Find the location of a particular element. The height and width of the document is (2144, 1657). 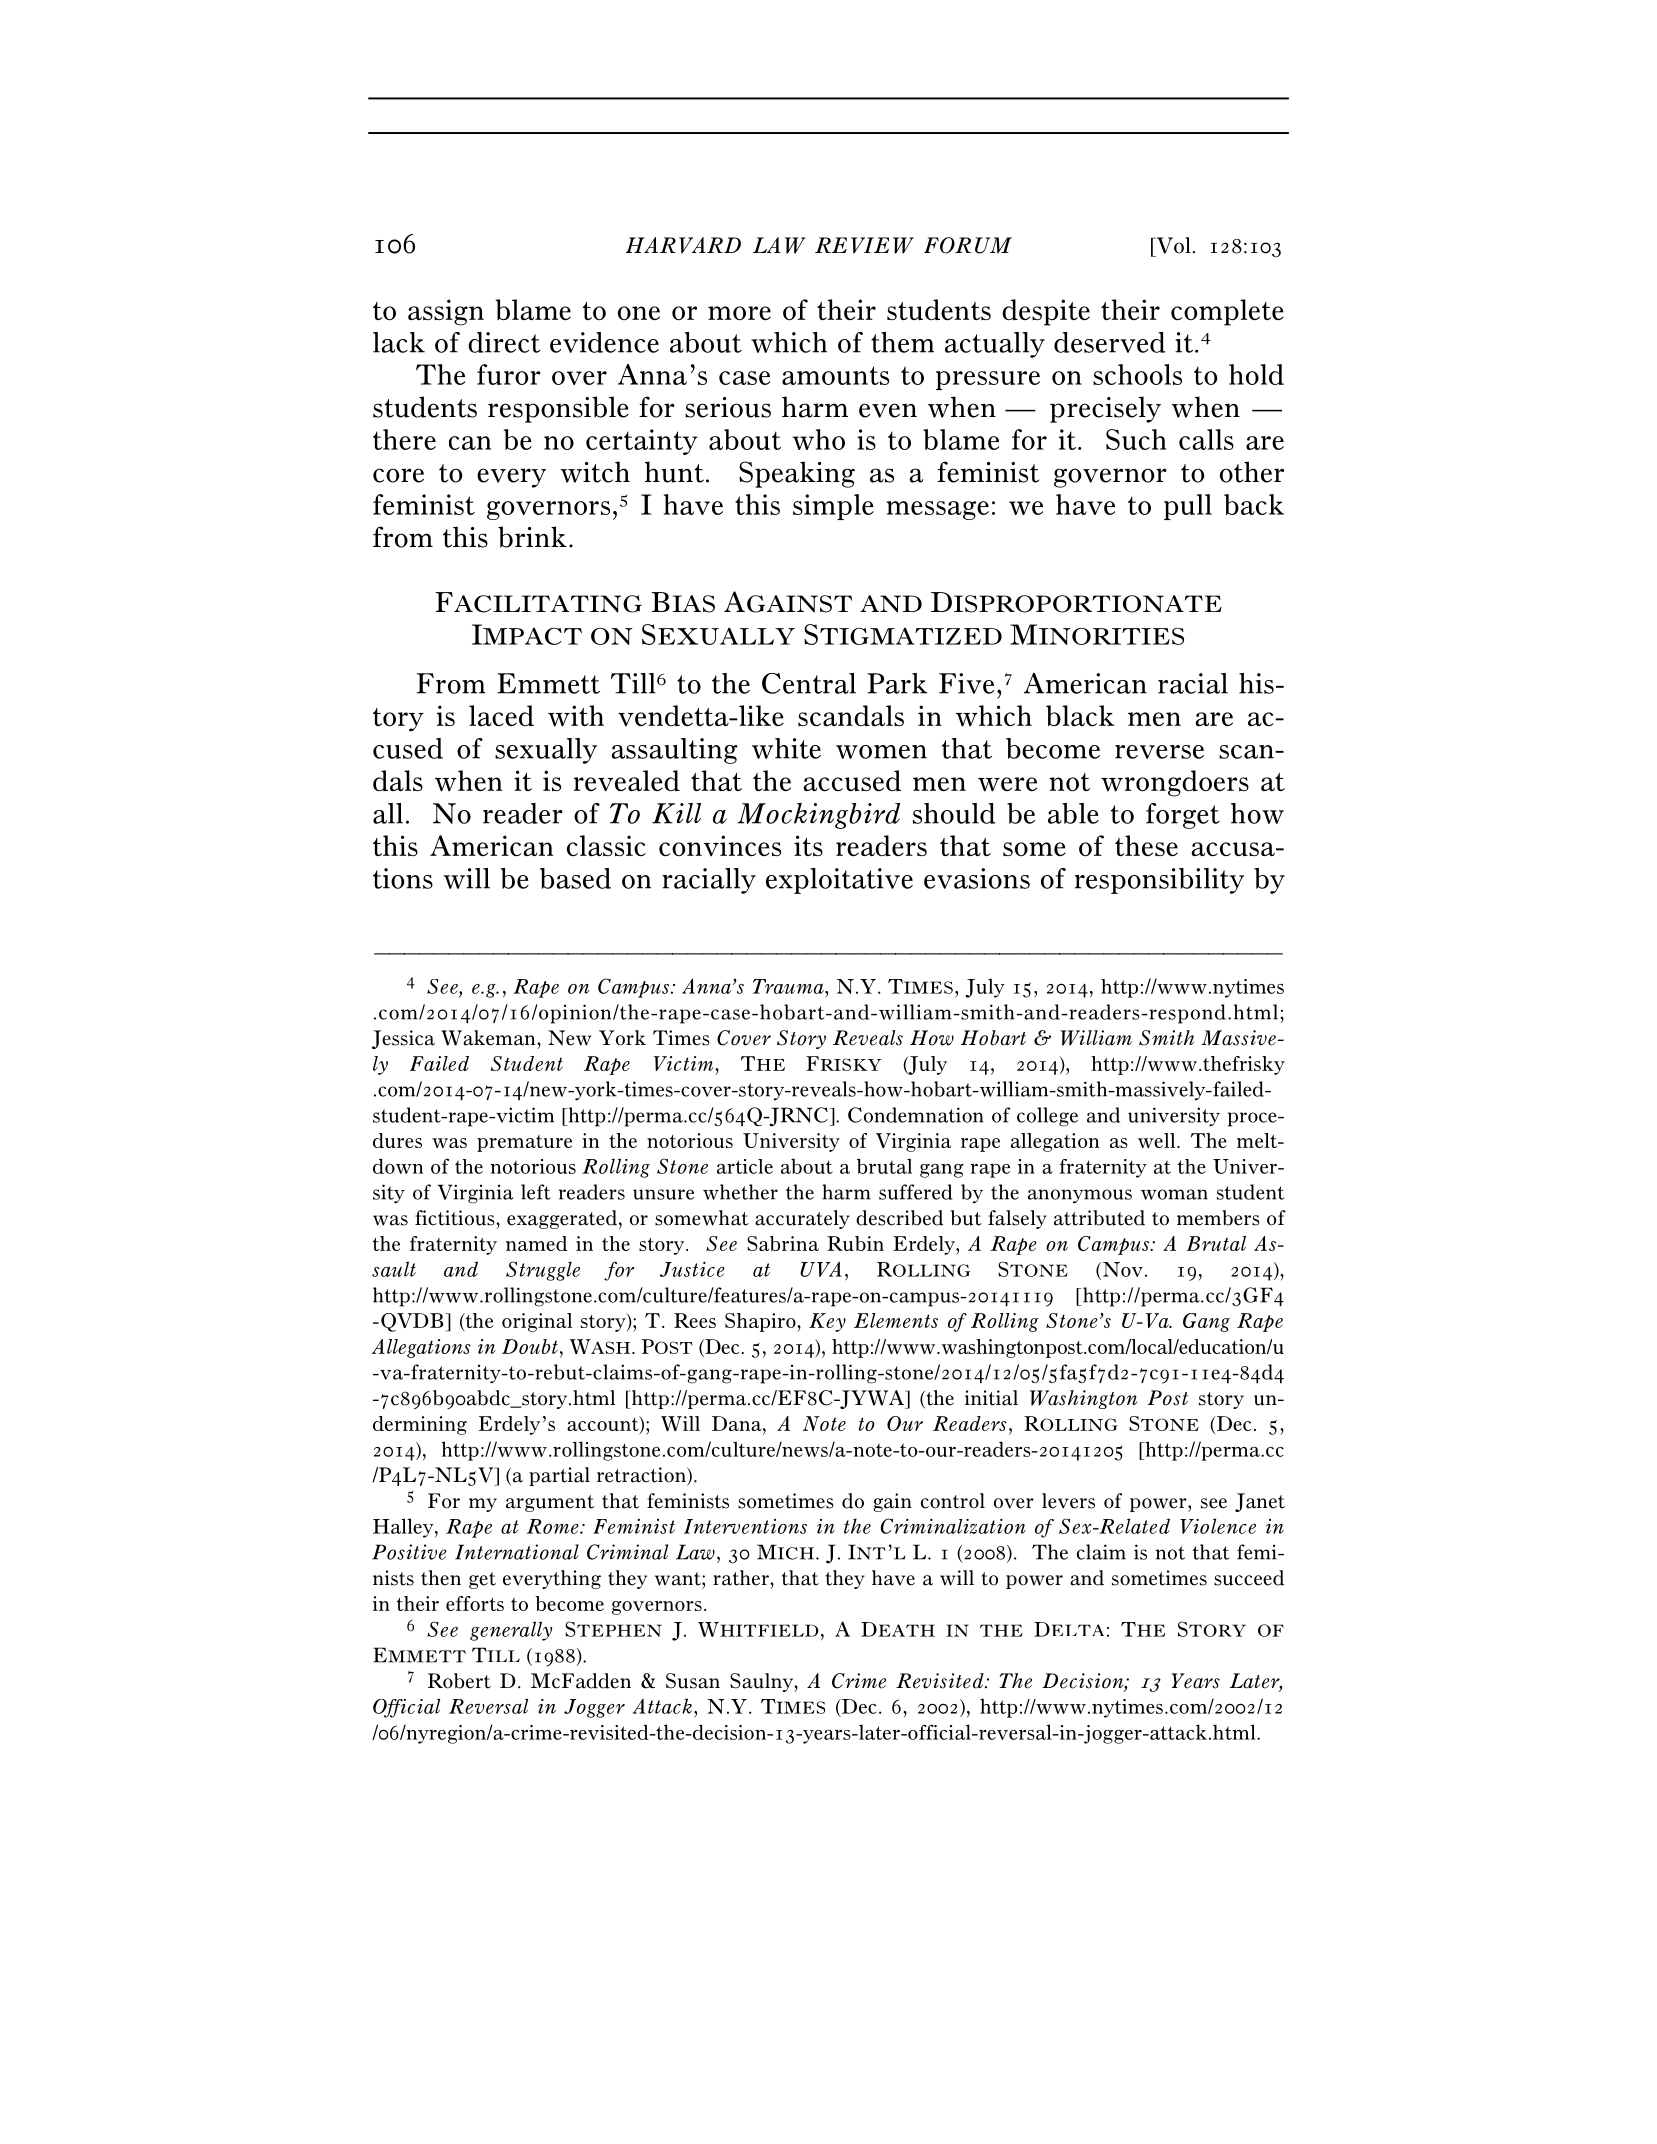

laced is located at coordinates (501, 715).
